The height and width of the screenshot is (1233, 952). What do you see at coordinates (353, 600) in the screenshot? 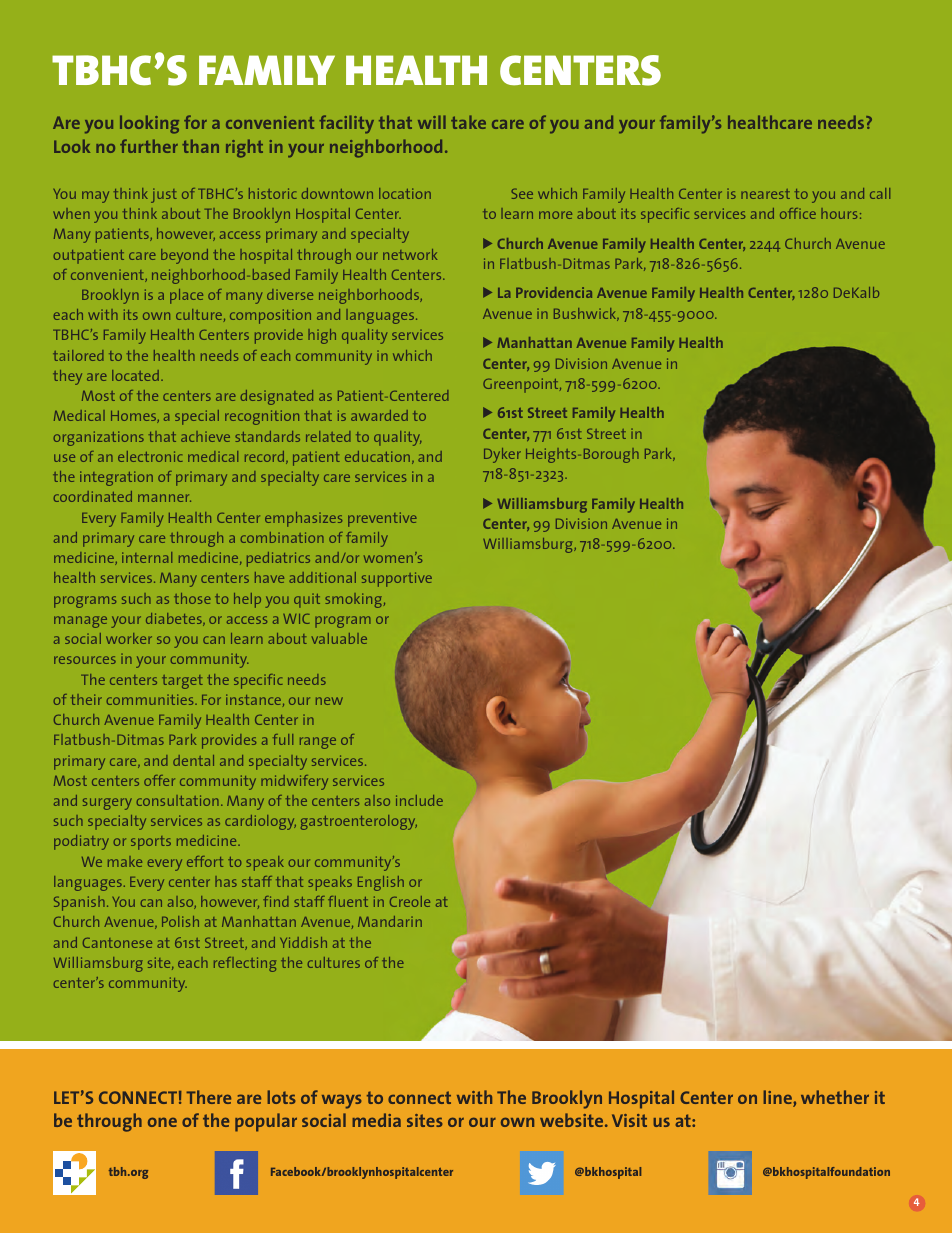
I see `smoking` at bounding box center [353, 600].
